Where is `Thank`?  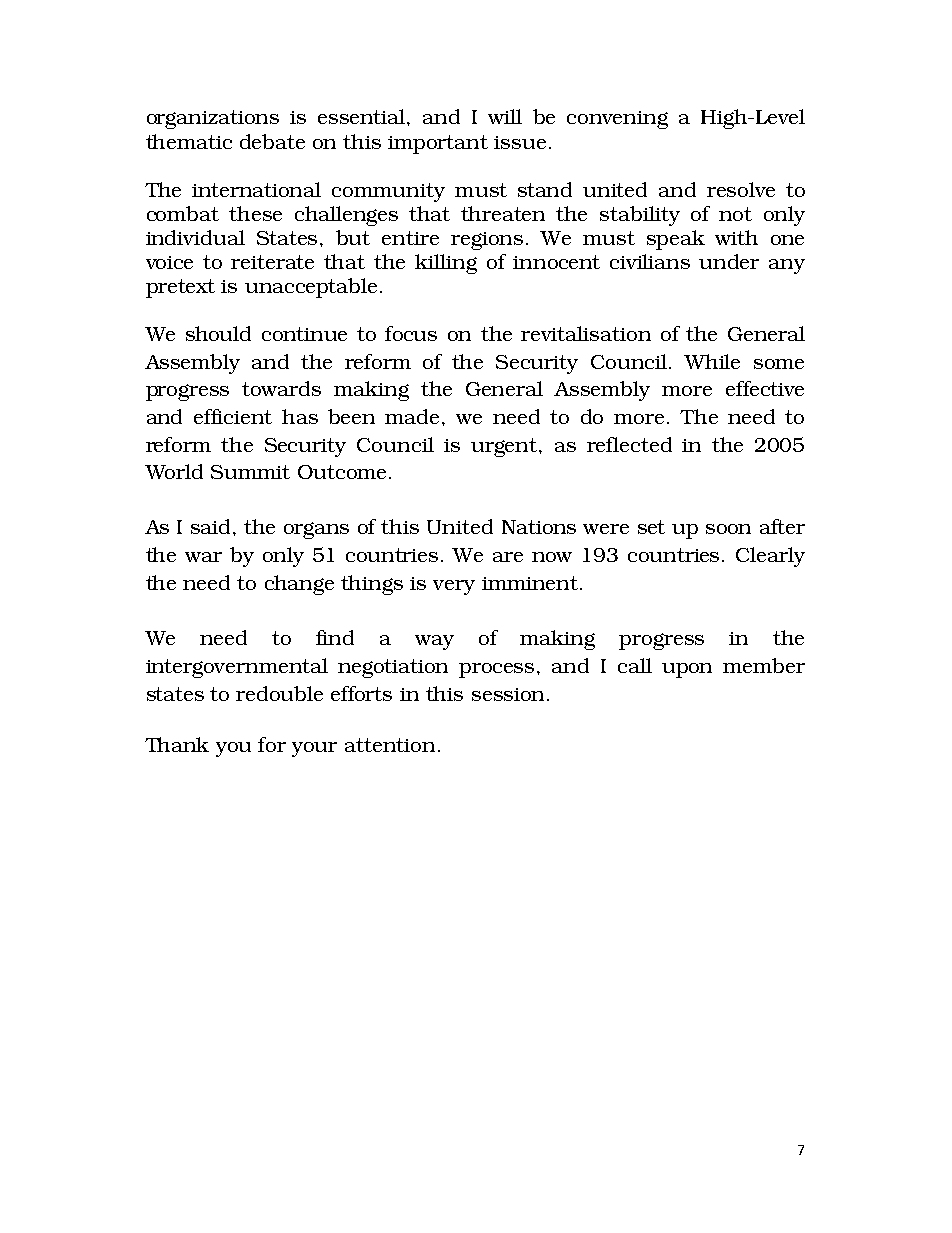 Thank is located at coordinates (177, 744).
